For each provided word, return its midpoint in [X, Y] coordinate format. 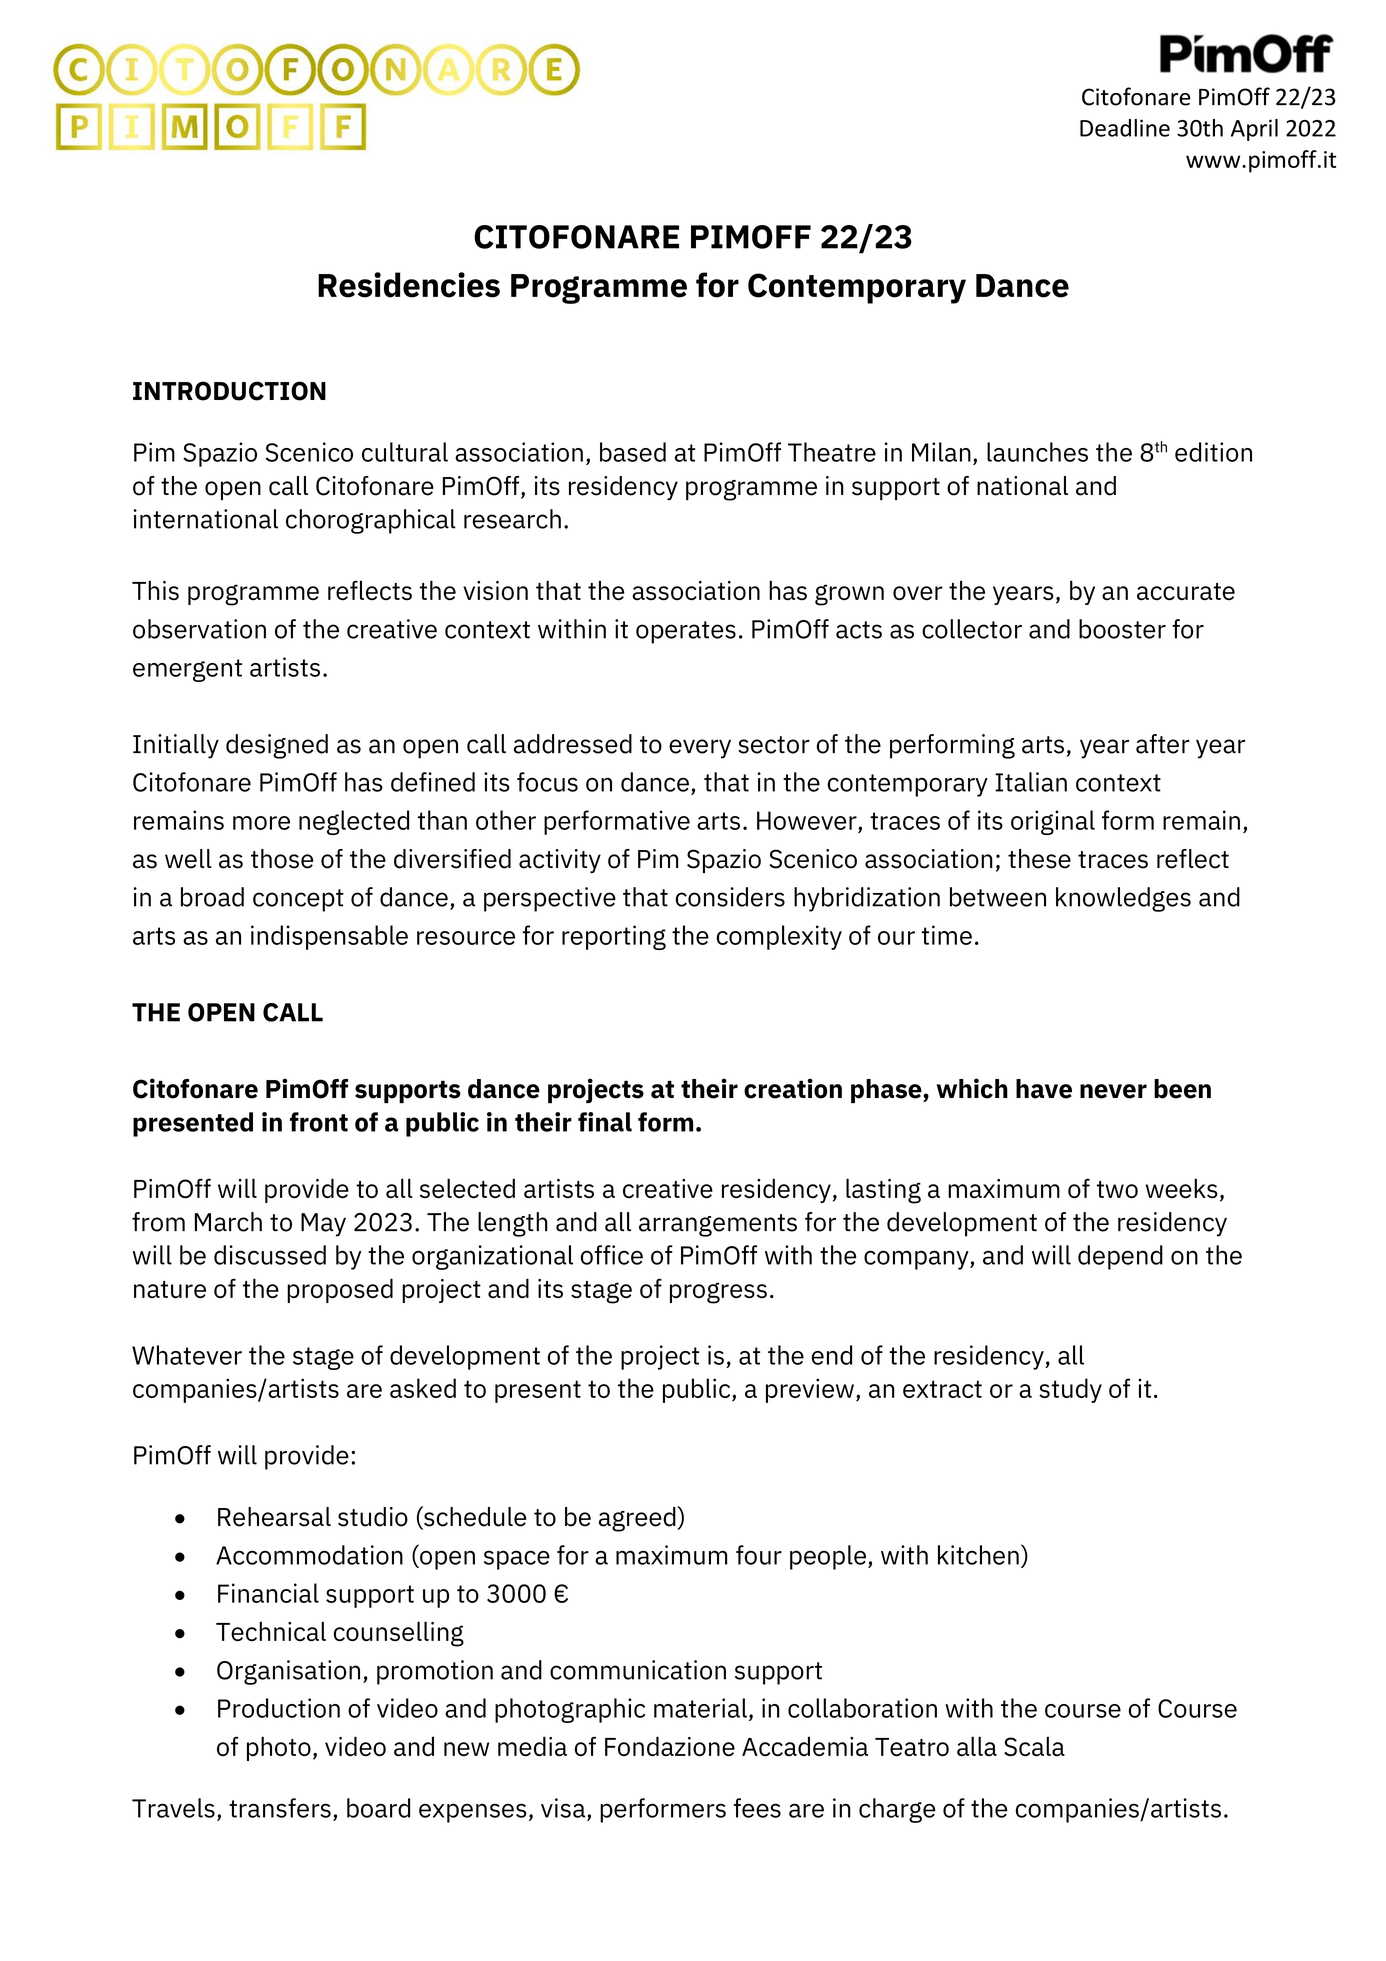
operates [686, 632]
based [633, 452]
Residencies [409, 285]
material [700, 1708]
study [1070, 1390]
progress [718, 1293]
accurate [1186, 592]
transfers [280, 1808]
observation [199, 629]
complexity [779, 937]
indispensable [329, 937]
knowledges [1123, 899]
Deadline [1125, 128]
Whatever [187, 1355]
